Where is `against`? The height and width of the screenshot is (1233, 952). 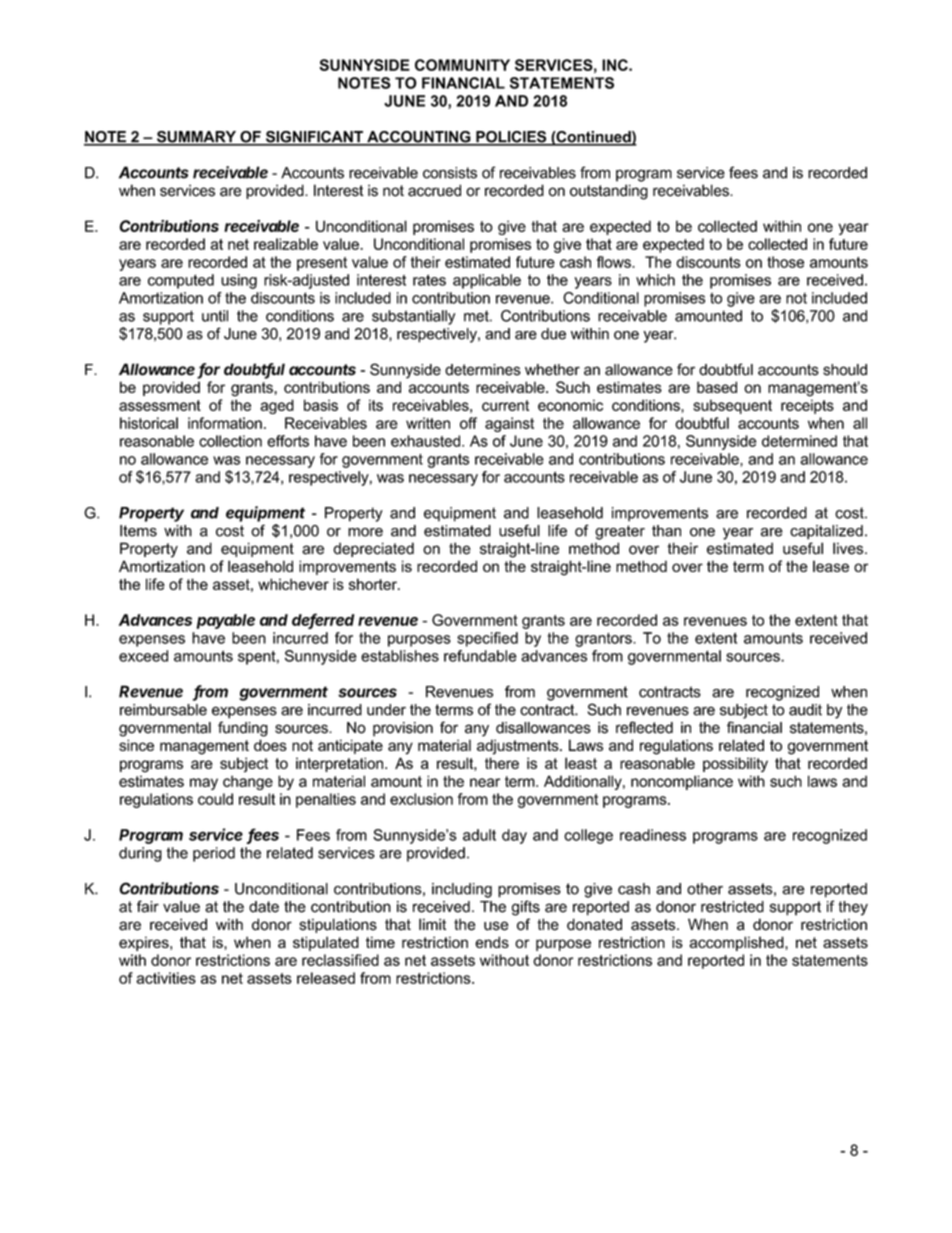 against is located at coordinates (509, 424).
